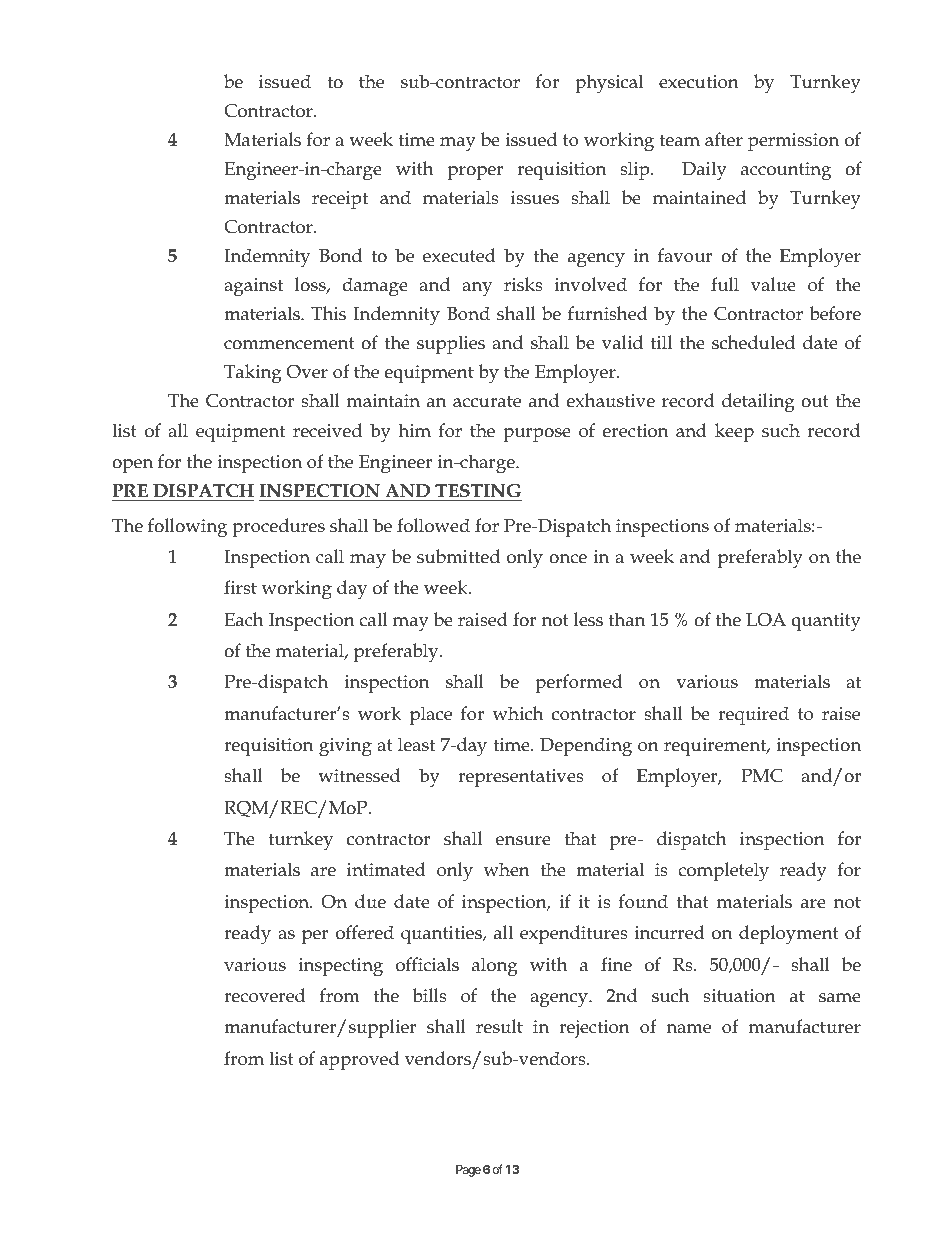  I want to click on approved, so click(359, 1060).
